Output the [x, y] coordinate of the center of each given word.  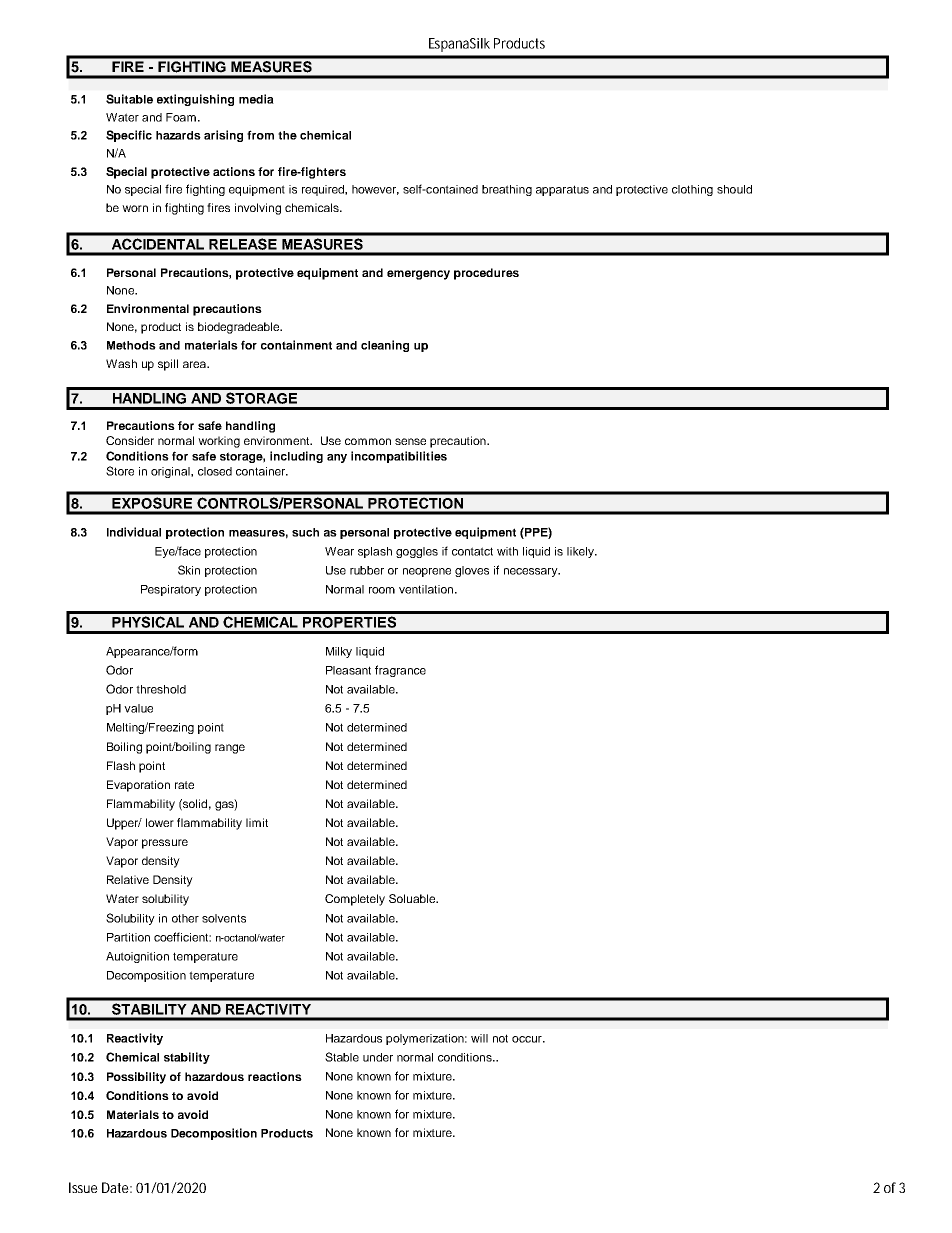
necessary [532, 572]
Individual [134, 532]
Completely [355, 900]
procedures [486, 274]
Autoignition [137, 957]
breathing [507, 190]
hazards [178, 135]
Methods [131, 345]
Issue [83, 1187]
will [479, 1038]
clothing [692, 190]
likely [581, 552]
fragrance [400, 671]
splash [375, 552]
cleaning [385, 346]
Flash [121, 765]
